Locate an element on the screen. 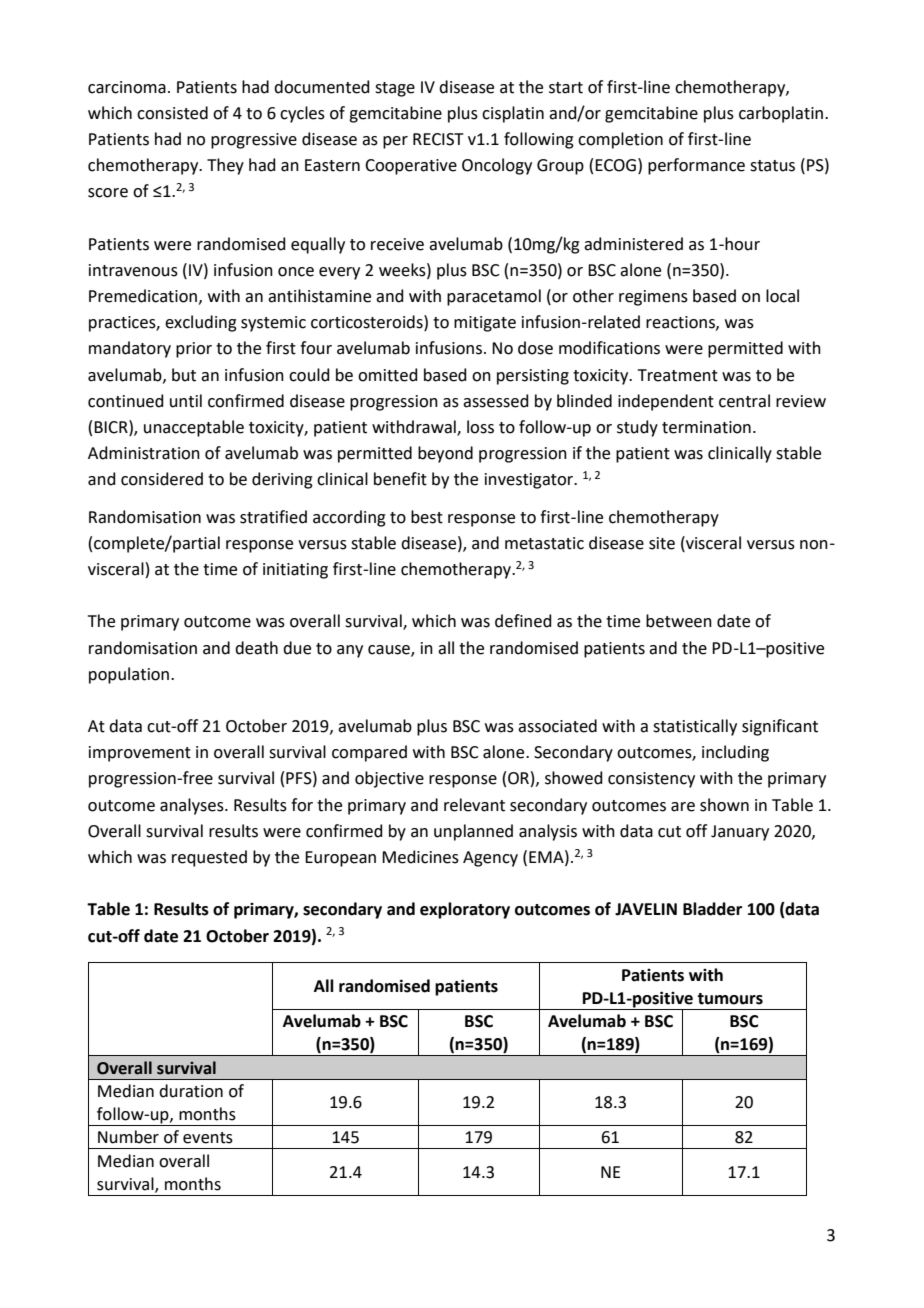 This screenshot has height=1308, width=924. consisted is located at coordinates (172, 113).
